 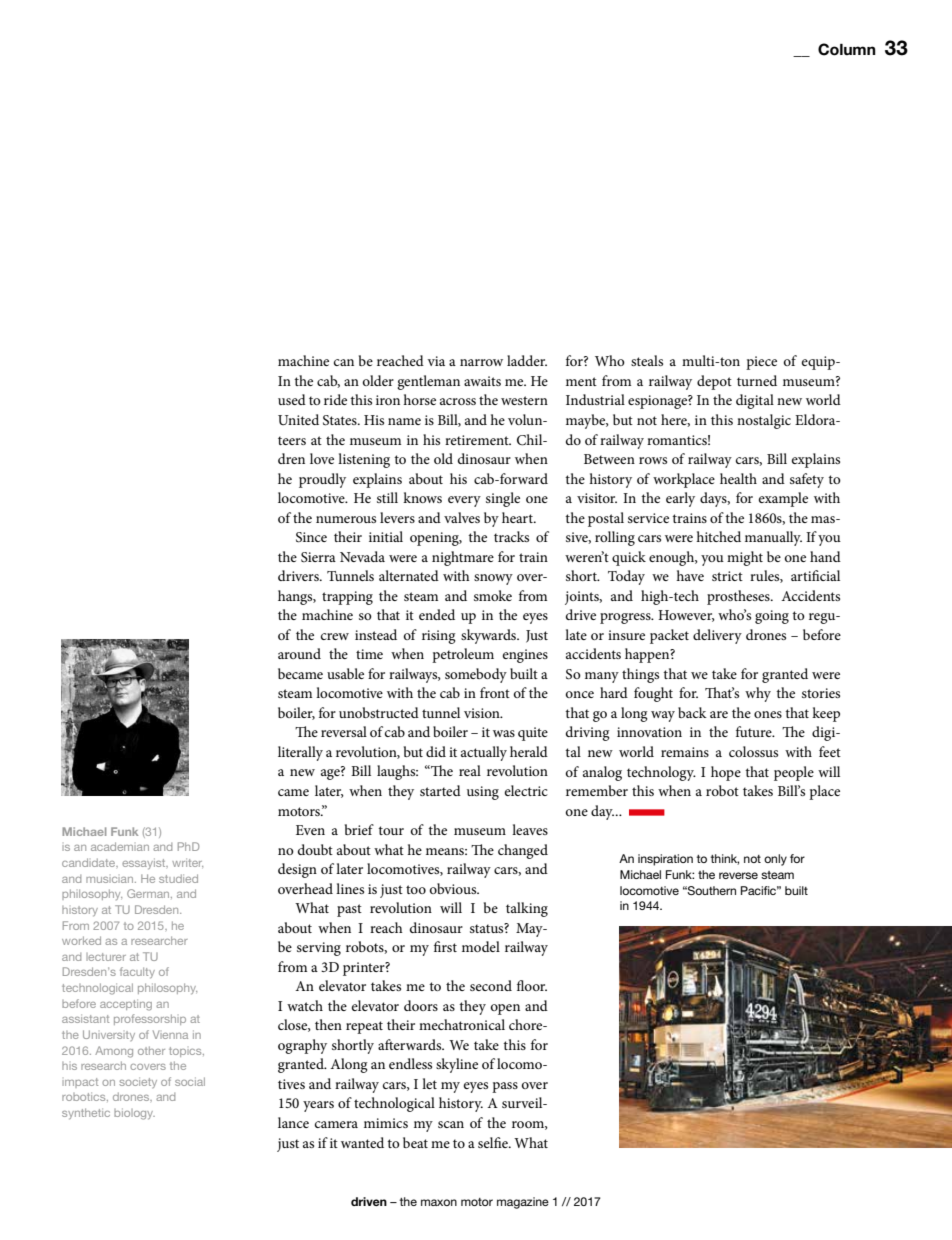 What do you see at coordinates (761, 363) in the screenshot?
I see `piece` at bounding box center [761, 363].
